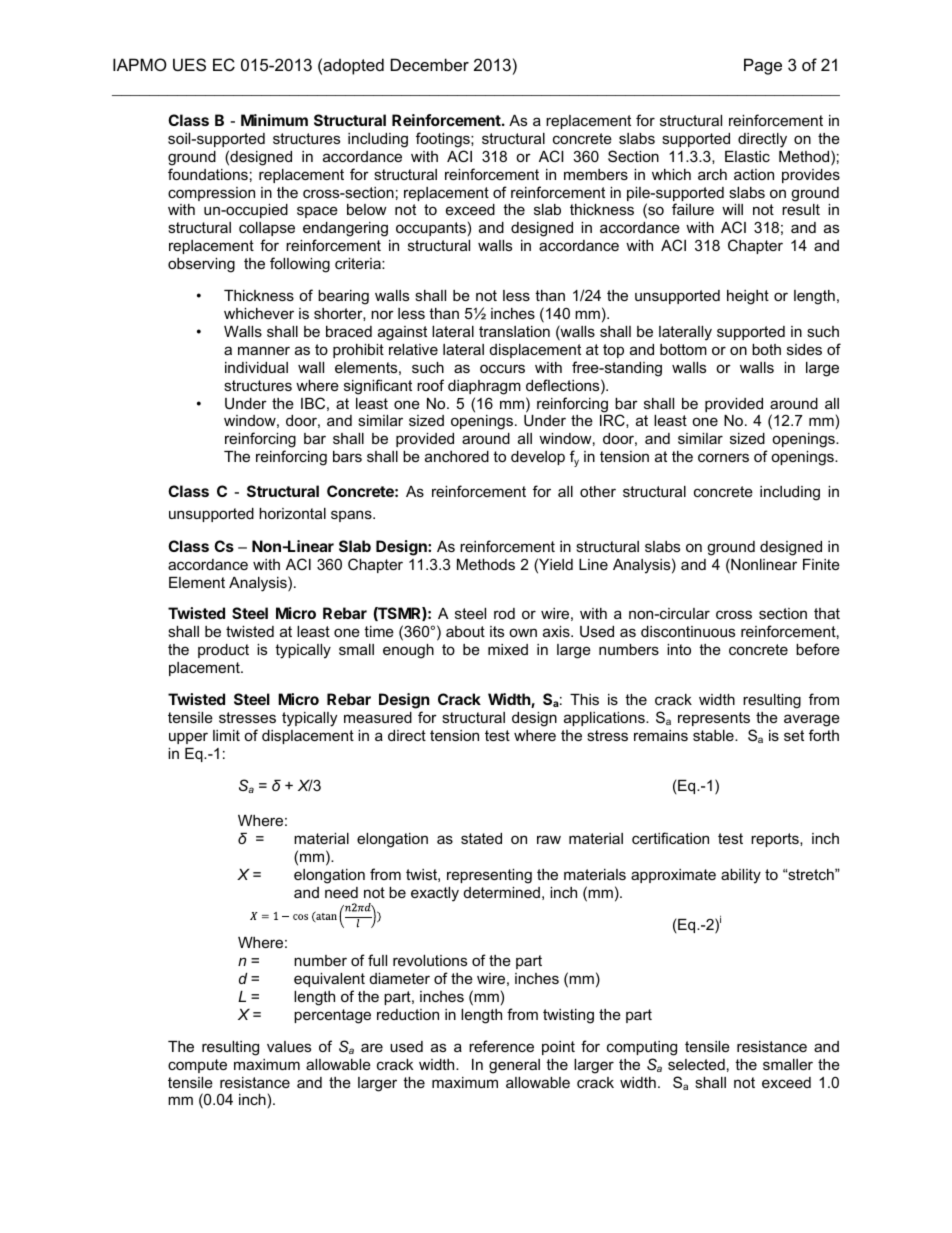  I want to click on values, so click(289, 1046).
